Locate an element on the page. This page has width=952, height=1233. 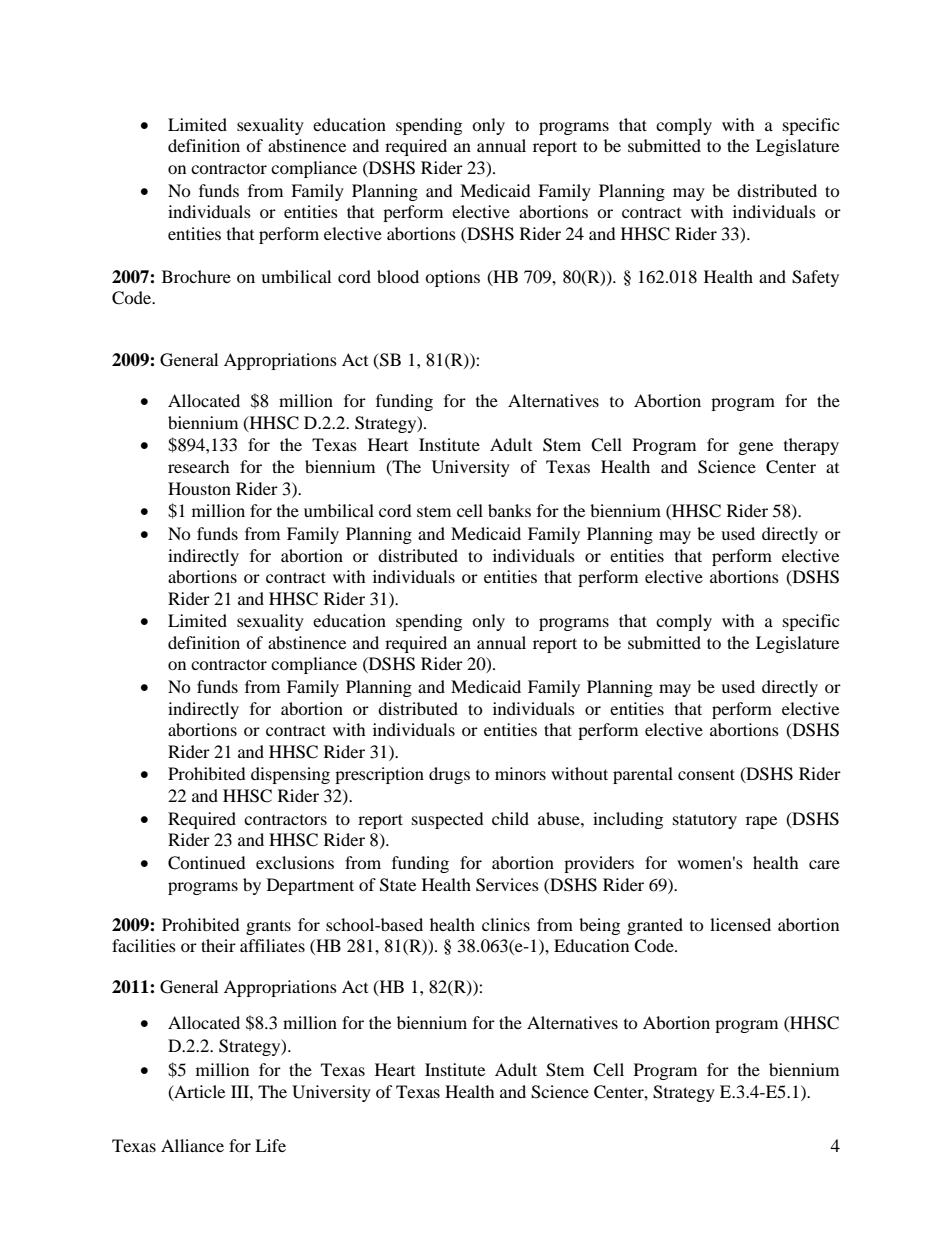
Safety is located at coordinates (815, 278).
